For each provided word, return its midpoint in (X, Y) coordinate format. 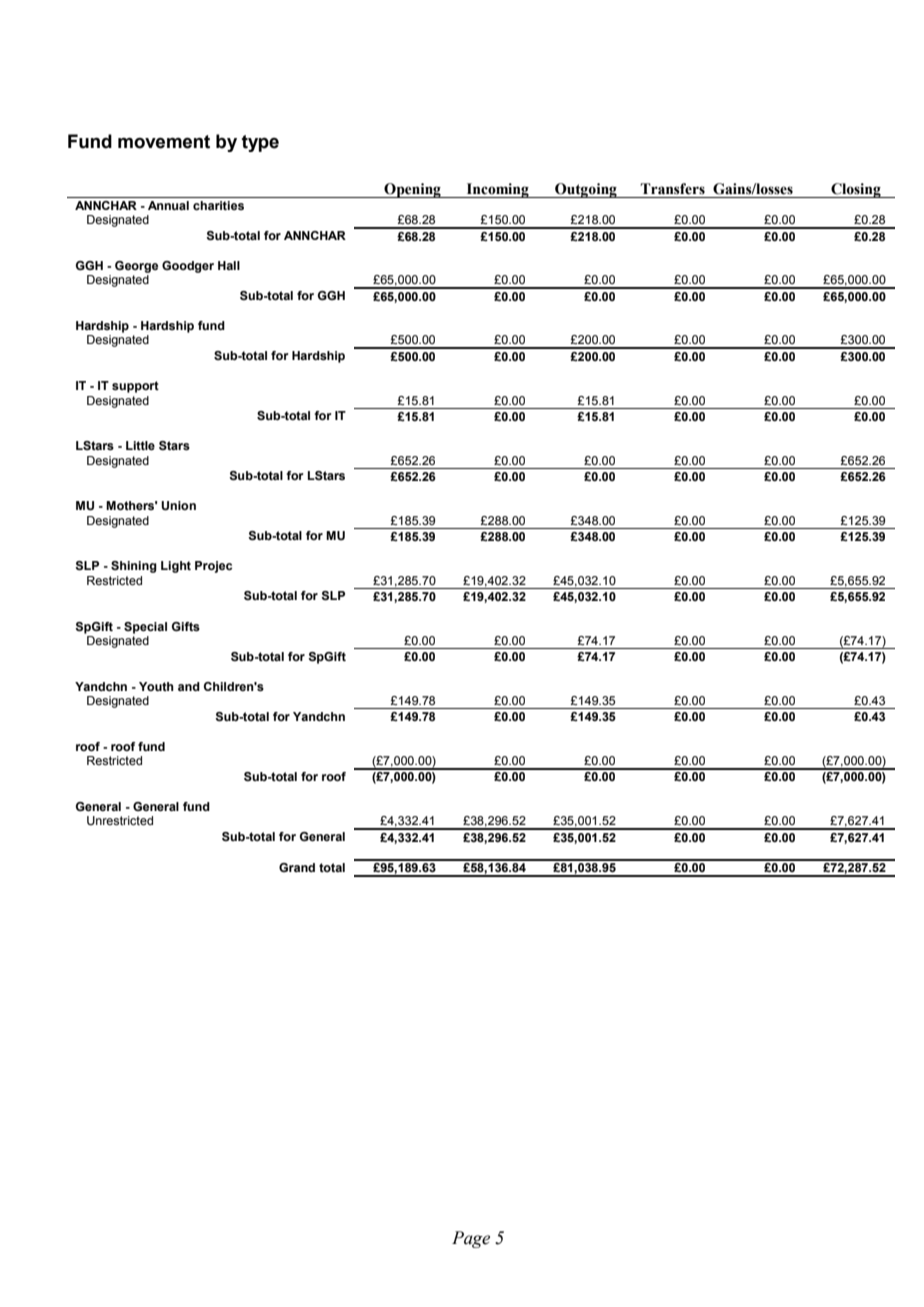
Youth (156, 686)
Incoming (497, 190)
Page (471, 1239)
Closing (856, 190)
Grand (297, 867)
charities (218, 205)
